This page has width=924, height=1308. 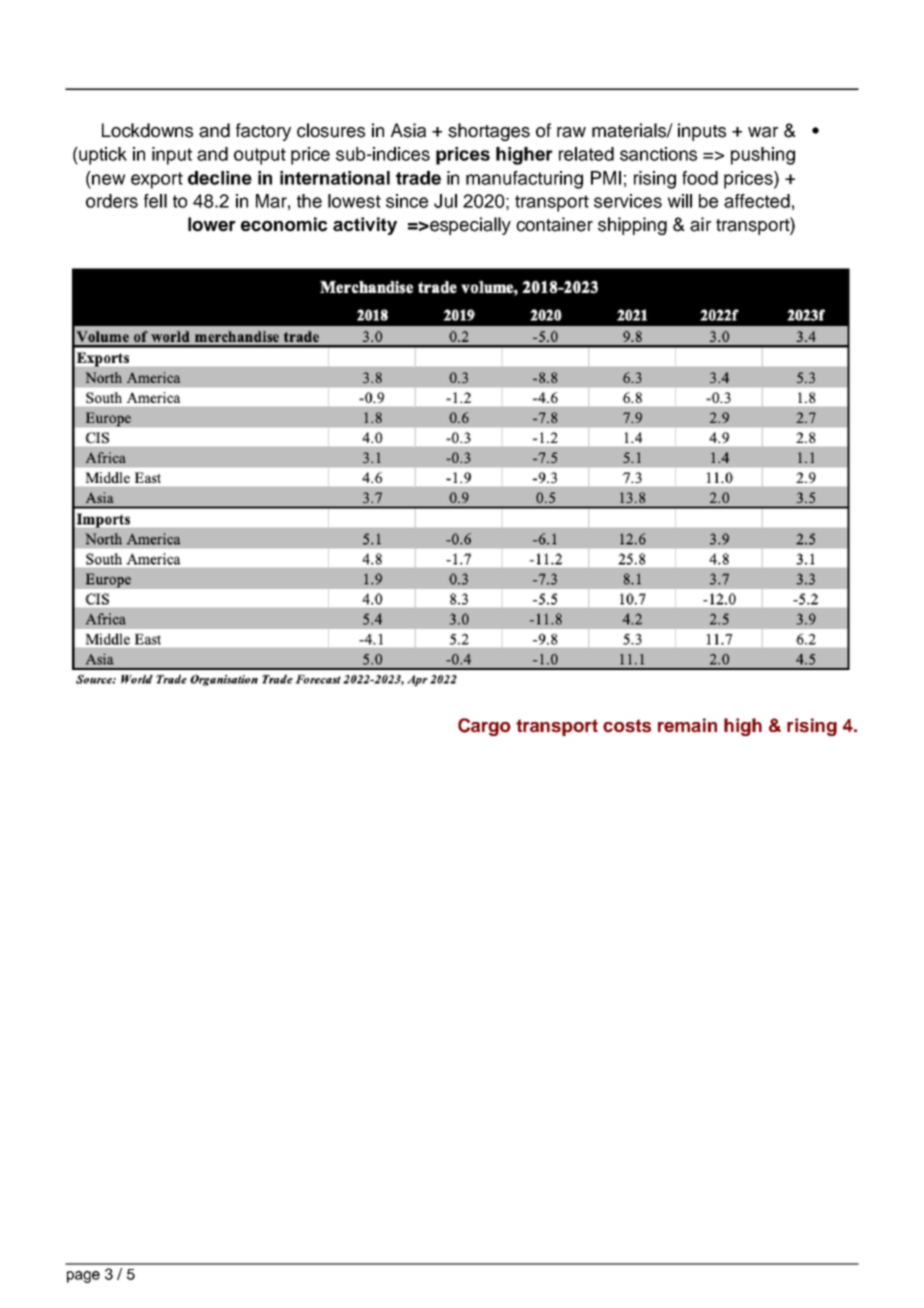 I want to click on trade, so click(x=418, y=178).
